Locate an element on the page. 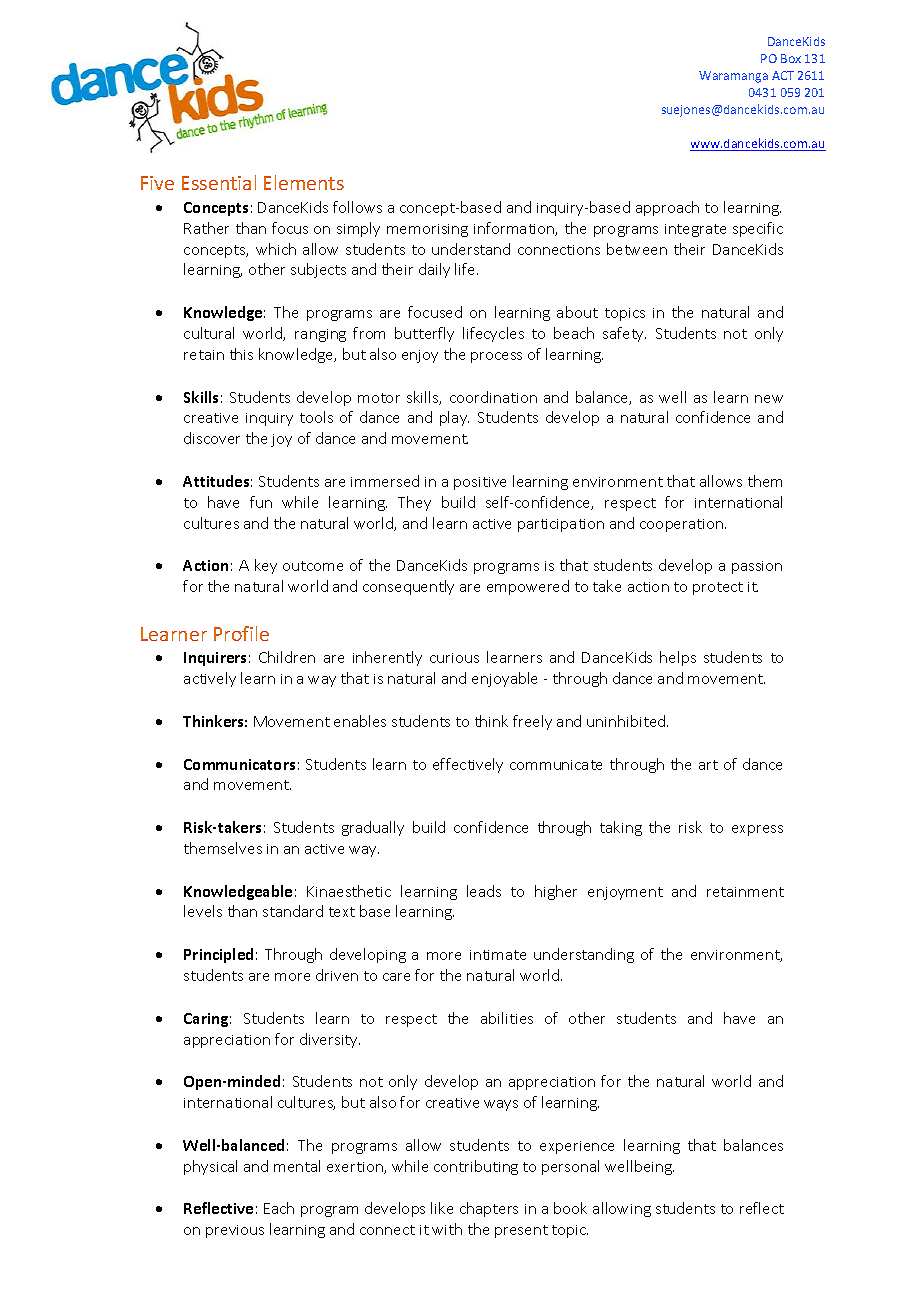  Box is located at coordinates (791, 58).
